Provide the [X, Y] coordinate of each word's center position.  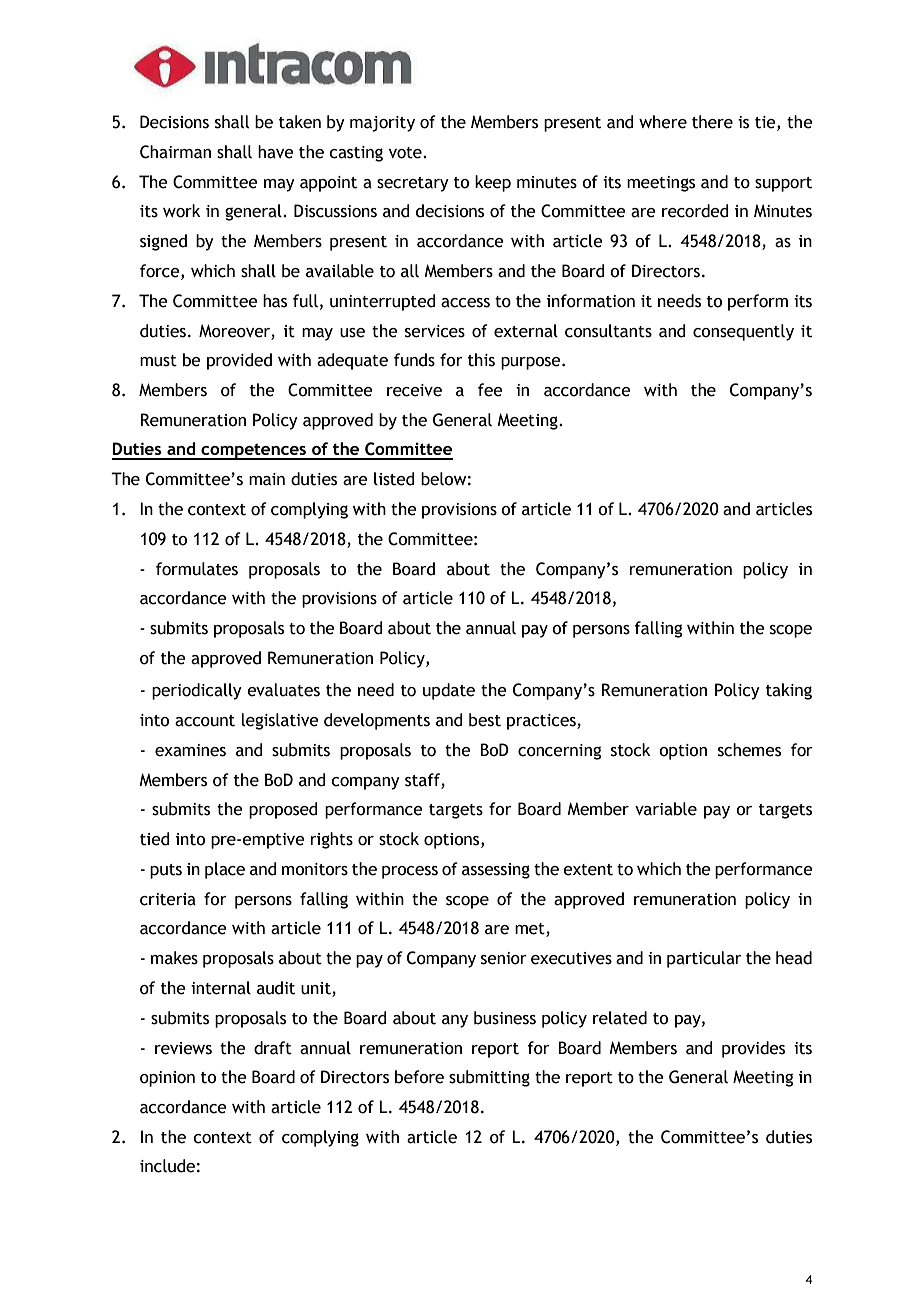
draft [273, 1048]
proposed [283, 810]
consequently [743, 332]
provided [239, 361]
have [276, 152]
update [449, 691]
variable [666, 809]
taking [789, 691]
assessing [496, 871]
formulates [197, 569]
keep [493, 183]
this [481, 360]
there [712, 122]
